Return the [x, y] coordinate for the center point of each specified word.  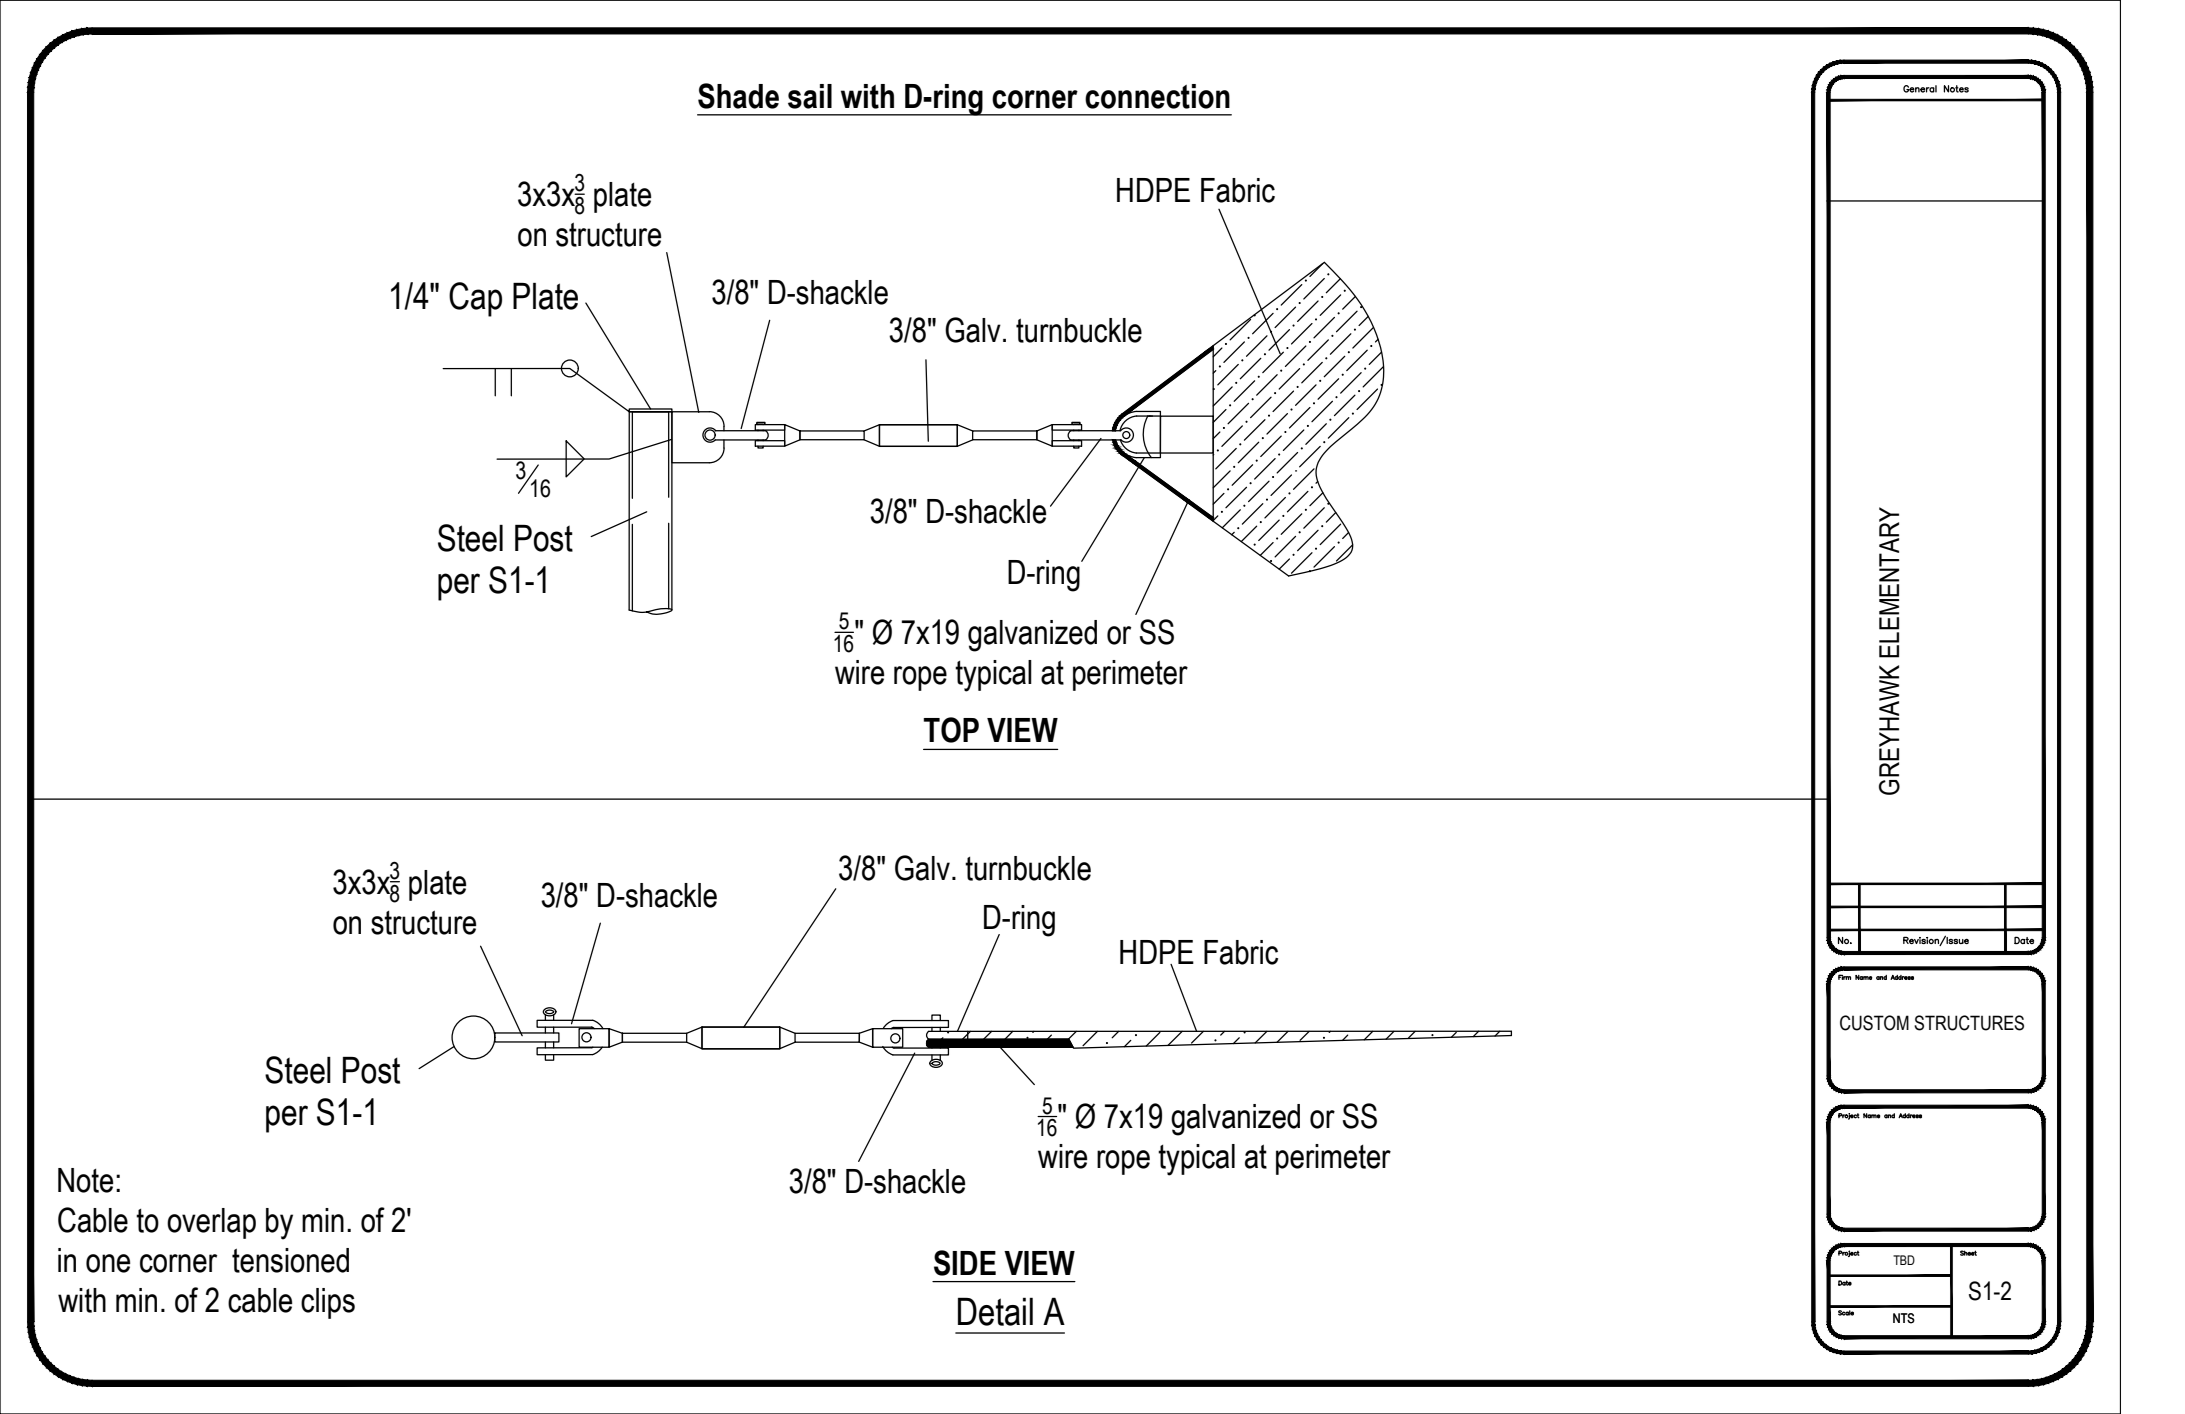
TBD [1904, 1260]
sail [810, 96]
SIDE [965, 1263]
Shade [738, 96]
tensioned [290, 1260]
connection [1157, 96]
